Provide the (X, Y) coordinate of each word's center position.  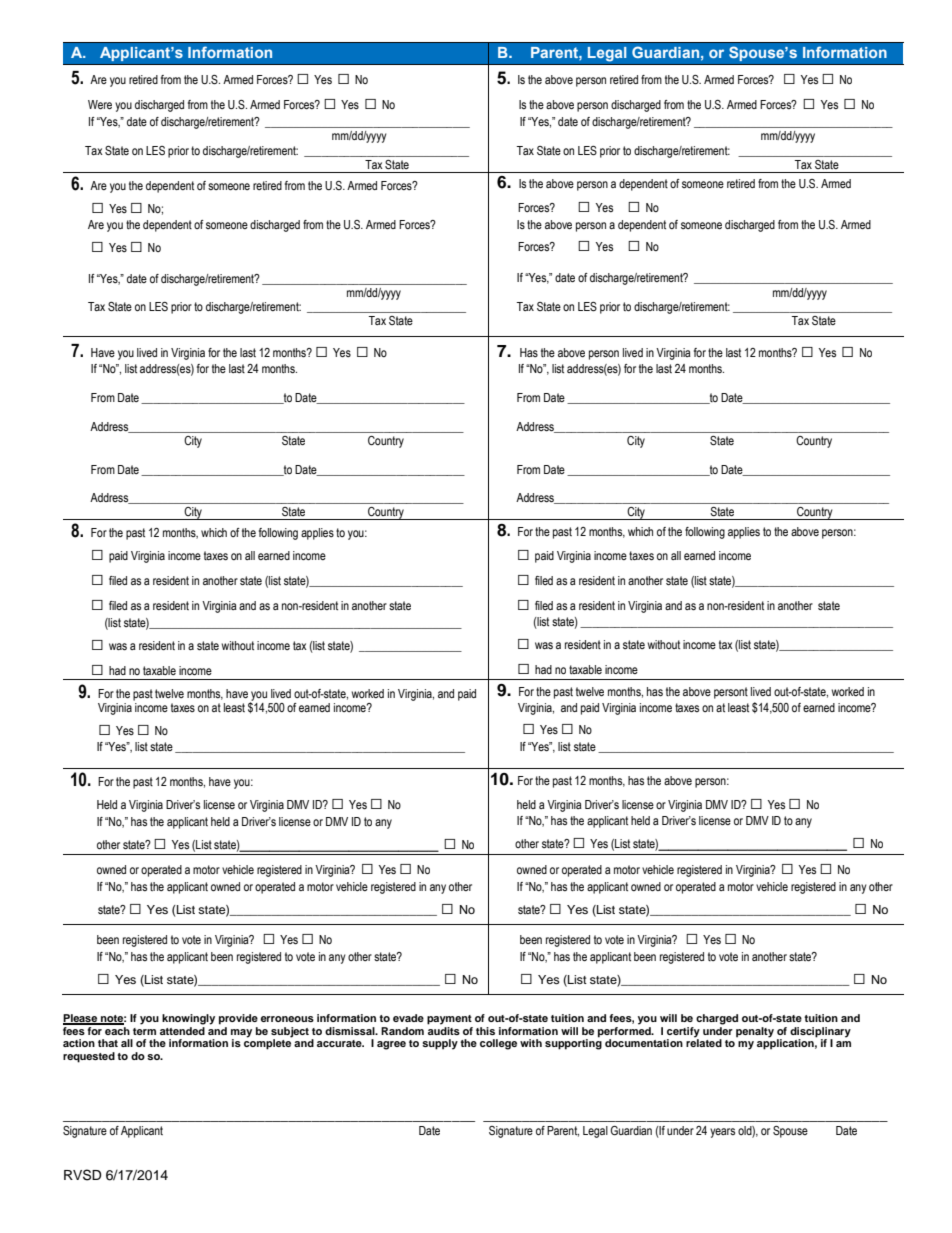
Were (100, 104)
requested (89, 1057)
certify (683, 1033)
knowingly (188, 1019)
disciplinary (820, 1033)
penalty (755, 1032)
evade (408, 1018)
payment (449, 1020)
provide (238, 1019)
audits (444, 1031)
